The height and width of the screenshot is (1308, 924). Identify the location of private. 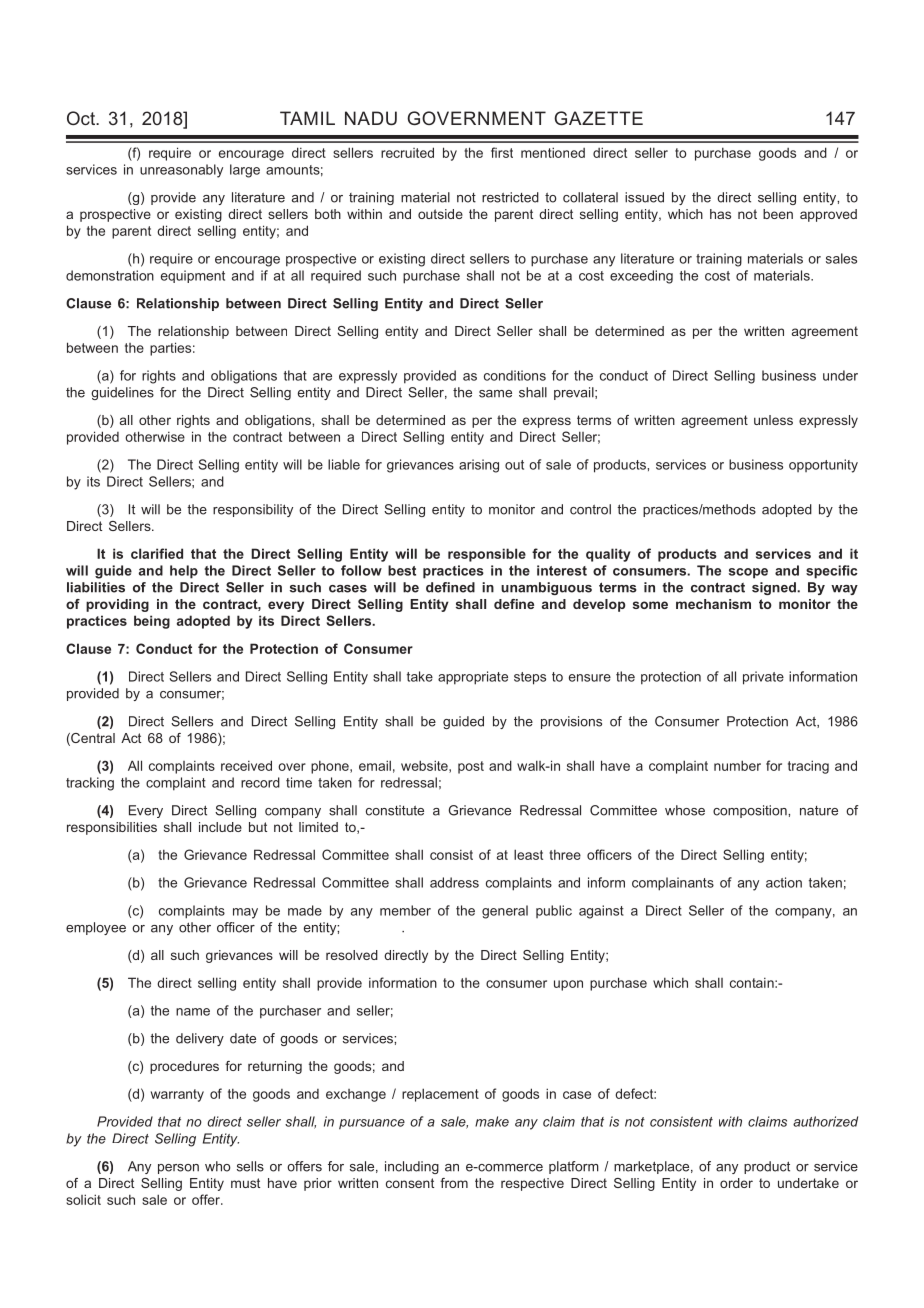
(763, 678).
